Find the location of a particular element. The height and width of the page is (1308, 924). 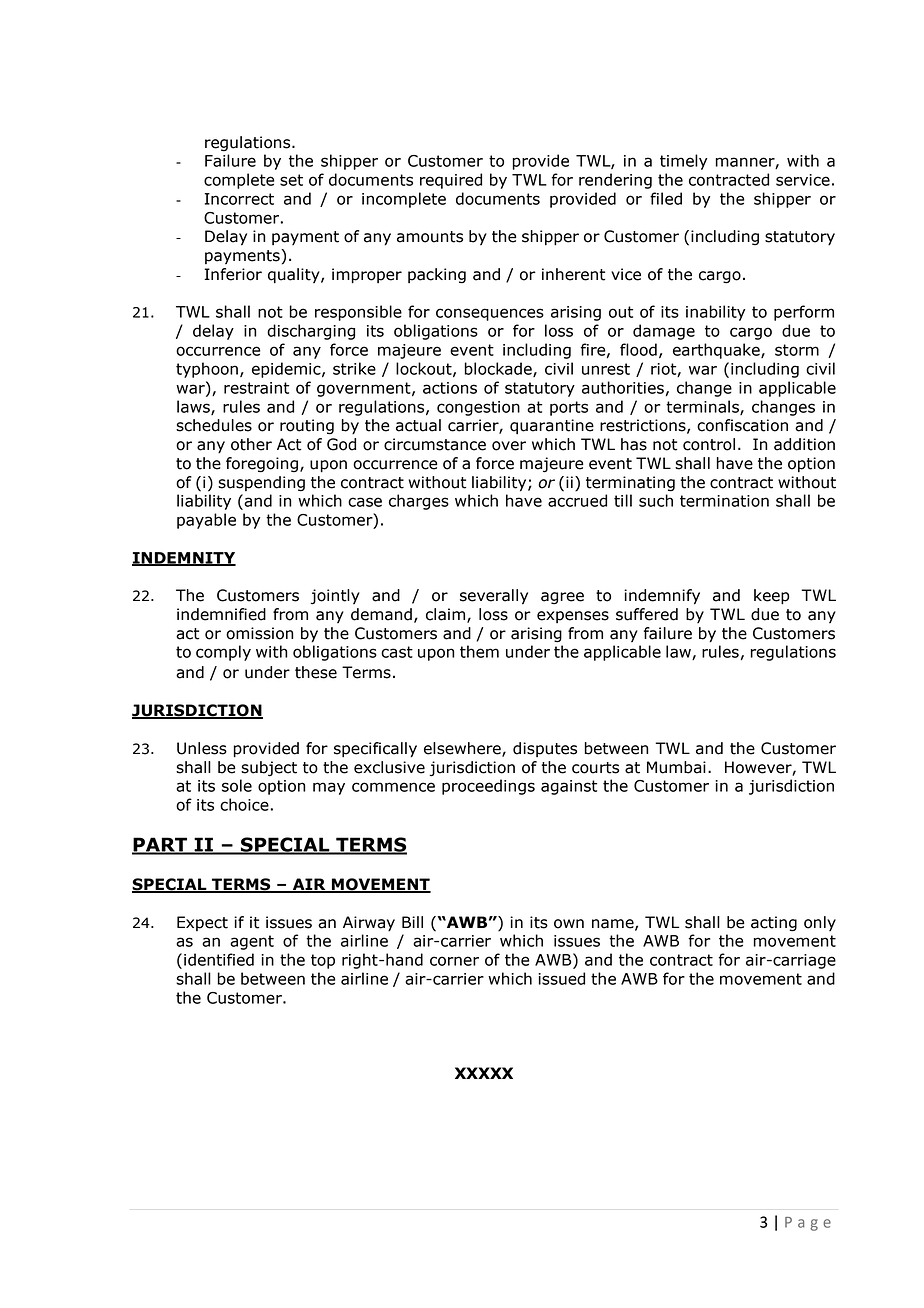

required is located at coordinates (451, 181).
